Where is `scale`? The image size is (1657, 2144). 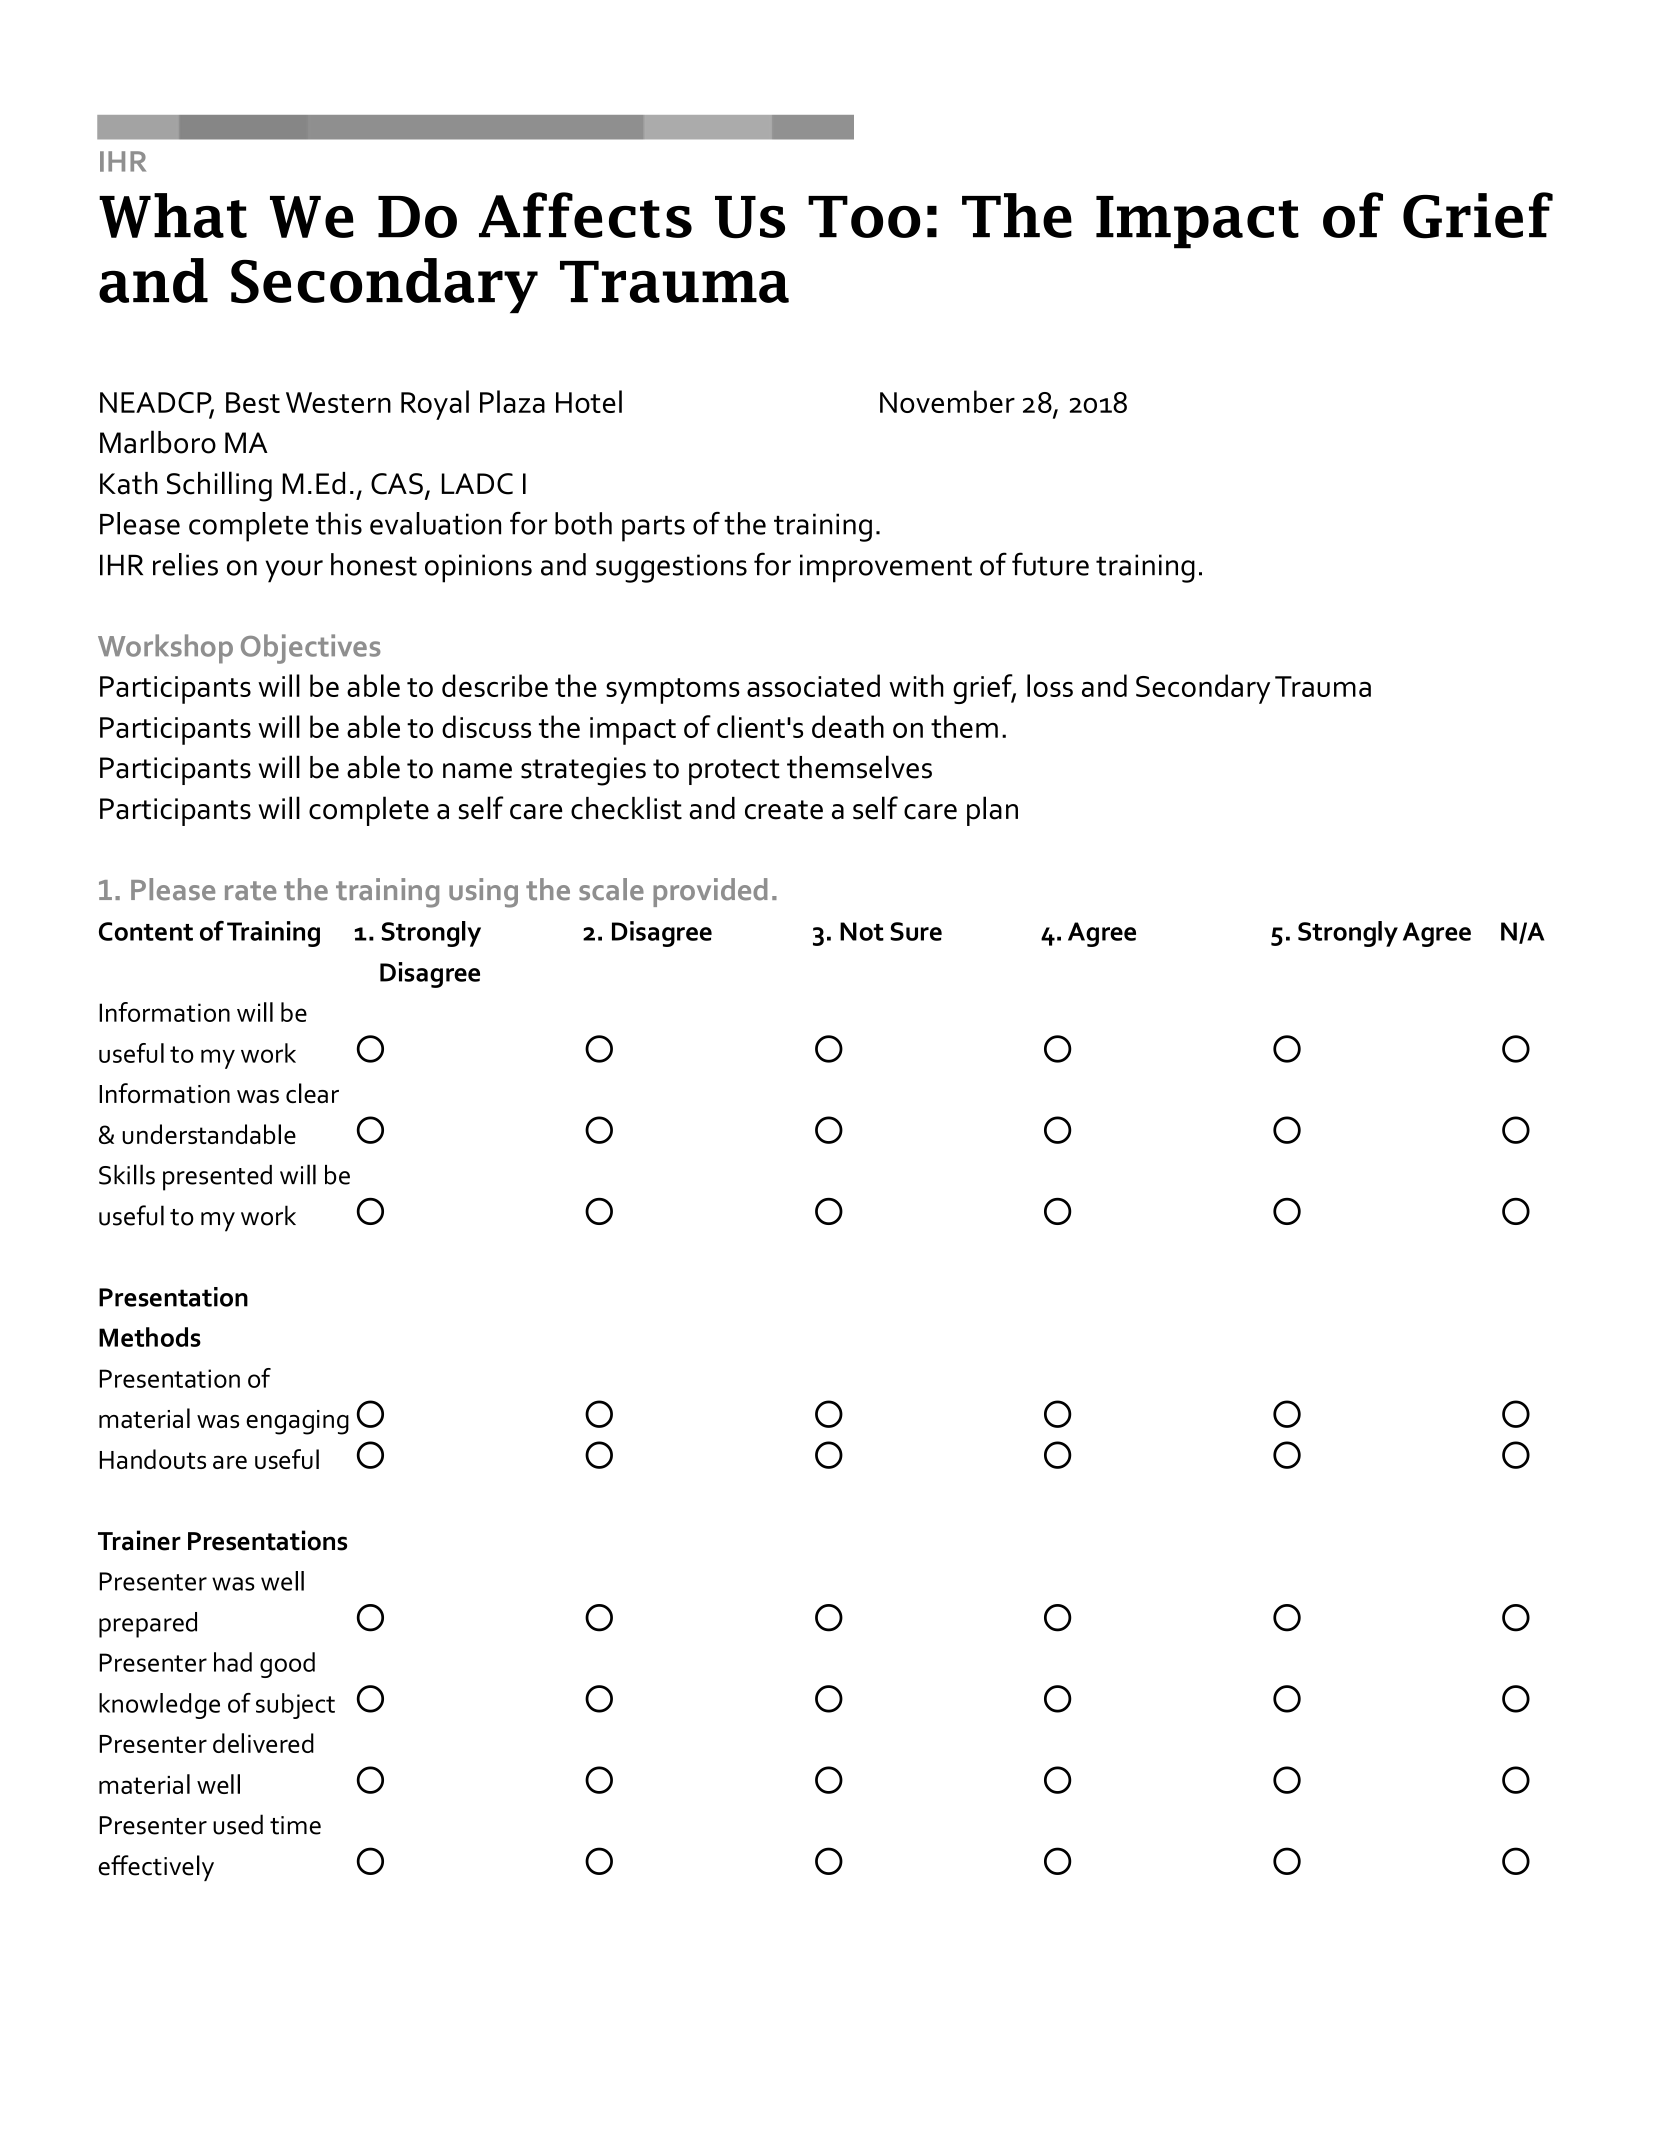
scale is located at coordinates (611, 889).
